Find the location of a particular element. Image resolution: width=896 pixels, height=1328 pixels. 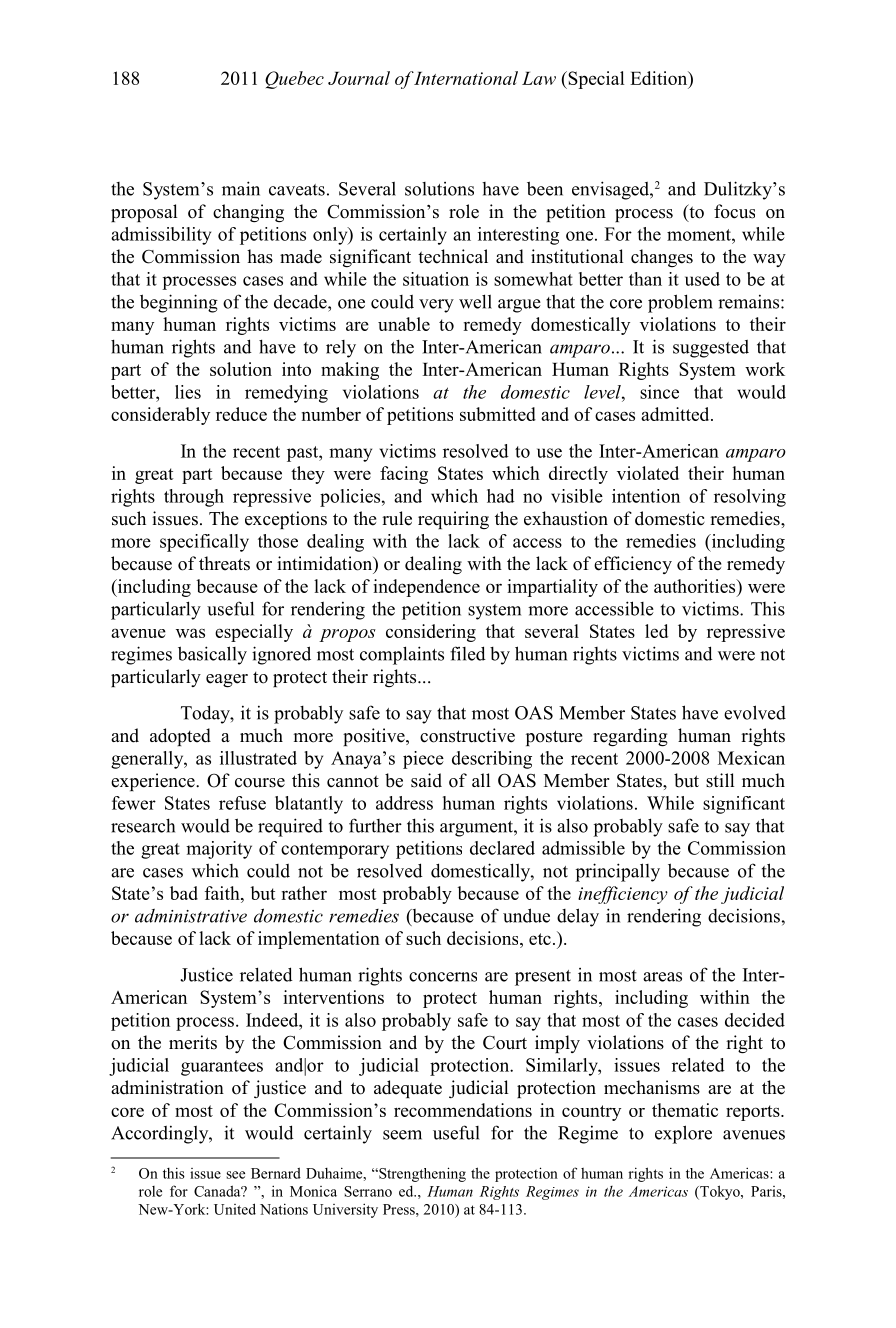

address is located at coordinates (404, 803).
